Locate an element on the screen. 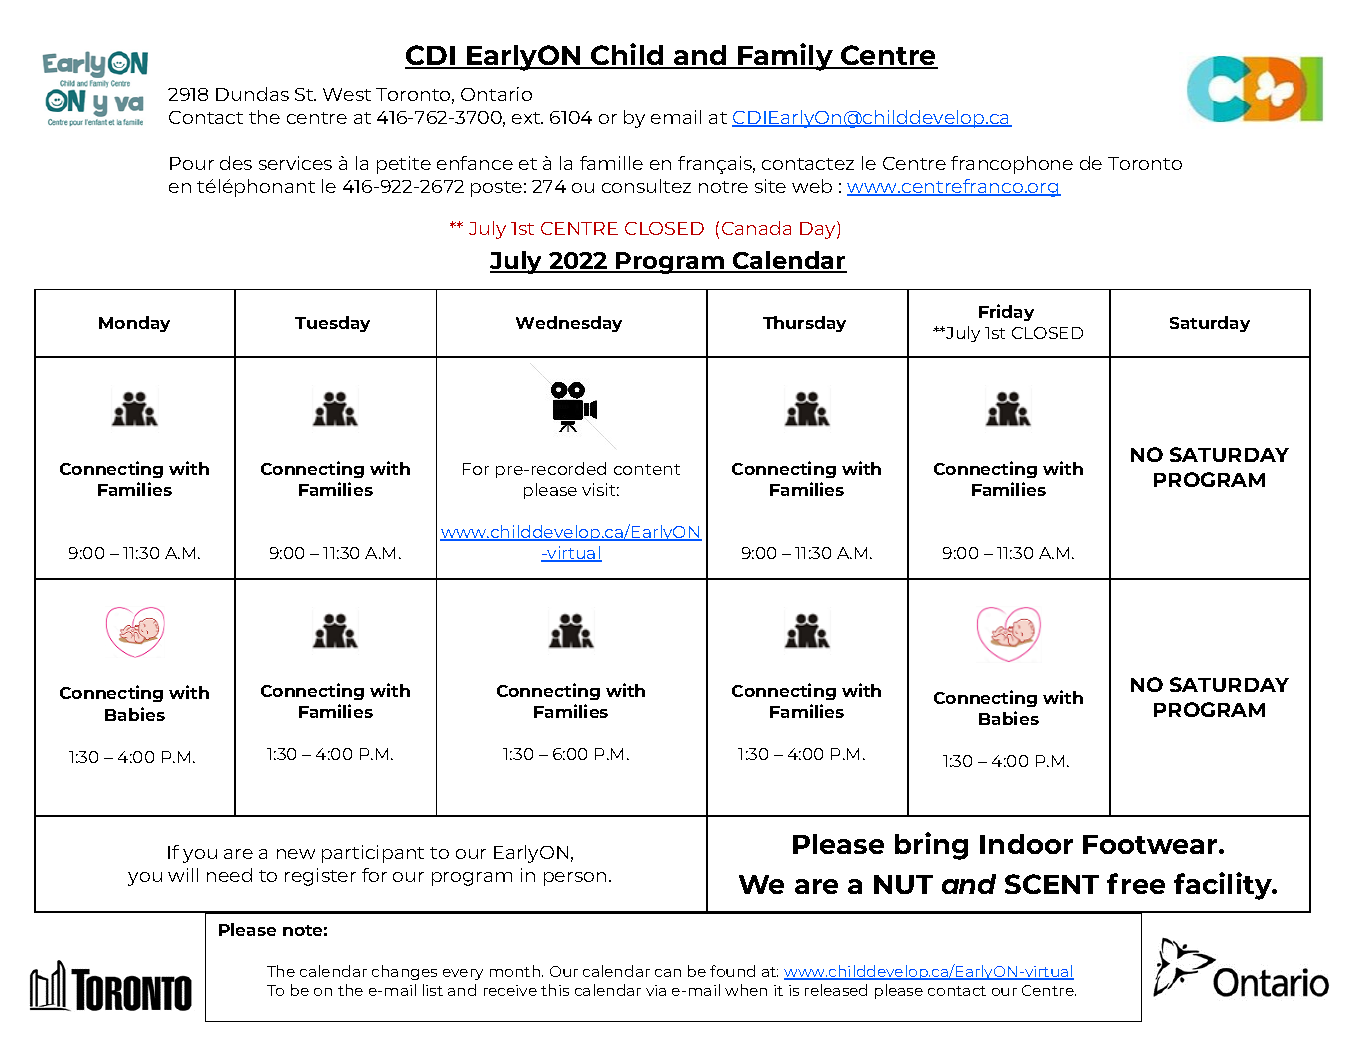  changes is located at coordinates (404, 972).
